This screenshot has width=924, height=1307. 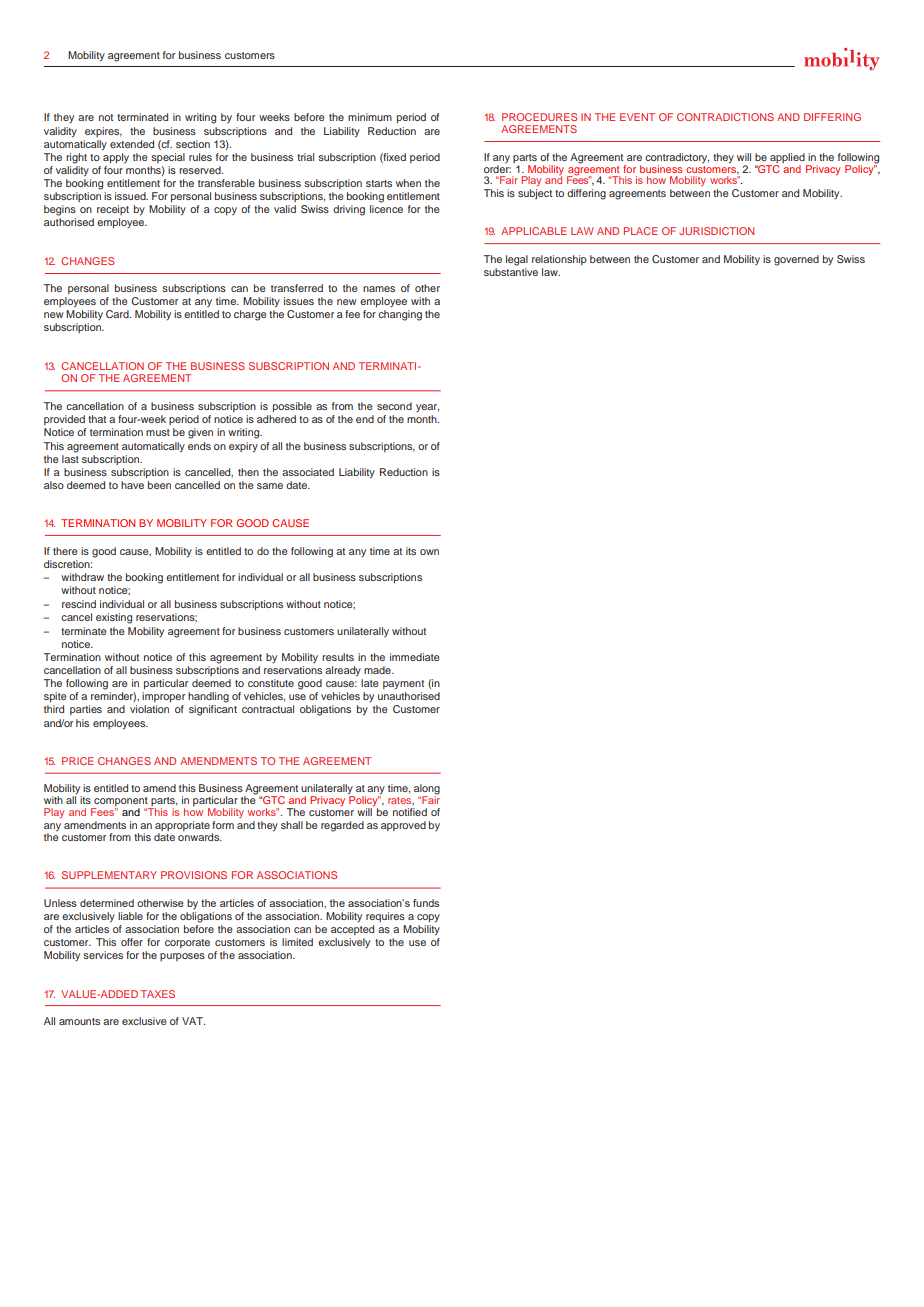 I want to click on funds, so click(x=426, y=903).
